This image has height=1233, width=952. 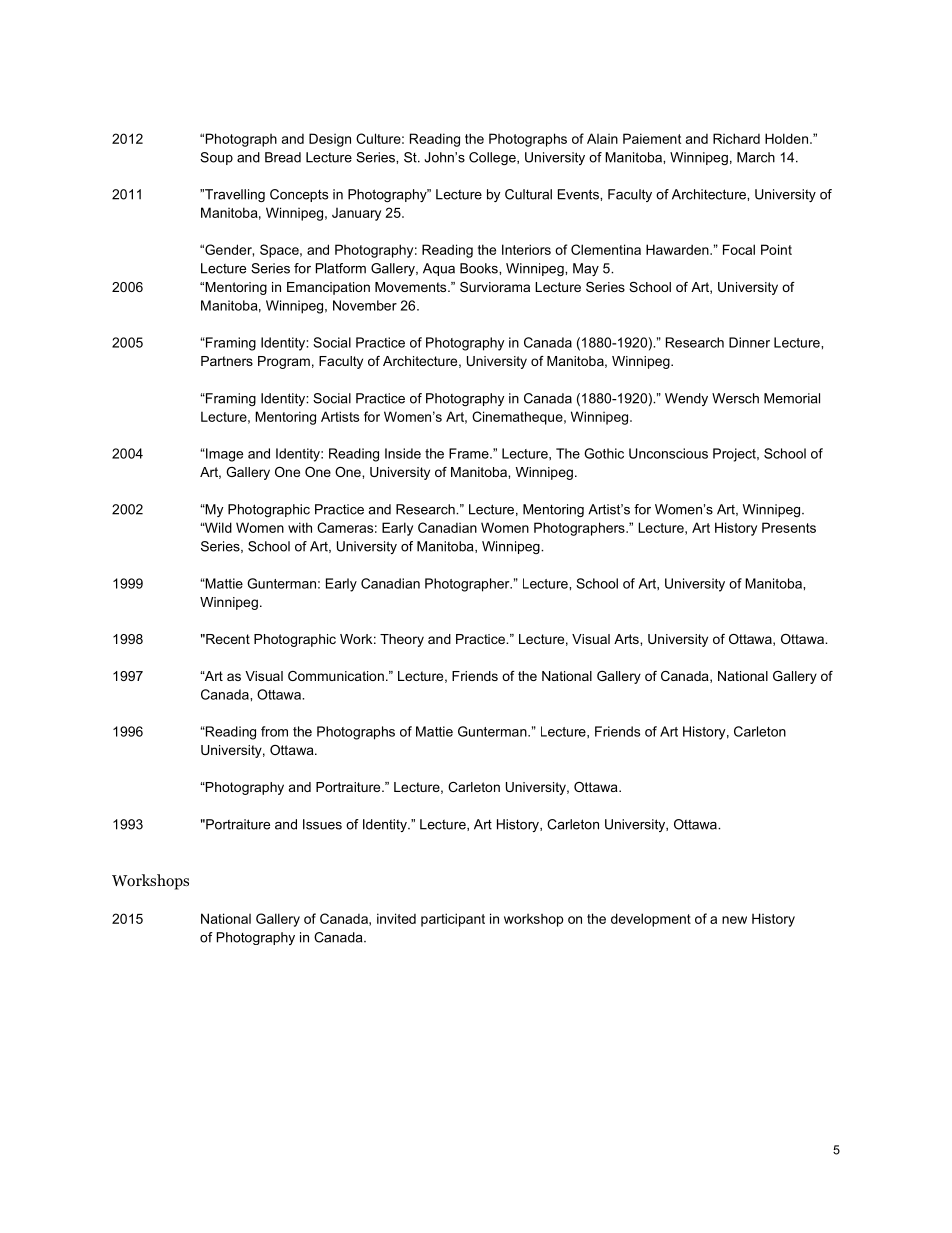 I want to click on Frame, so click(x=470, y=453).
